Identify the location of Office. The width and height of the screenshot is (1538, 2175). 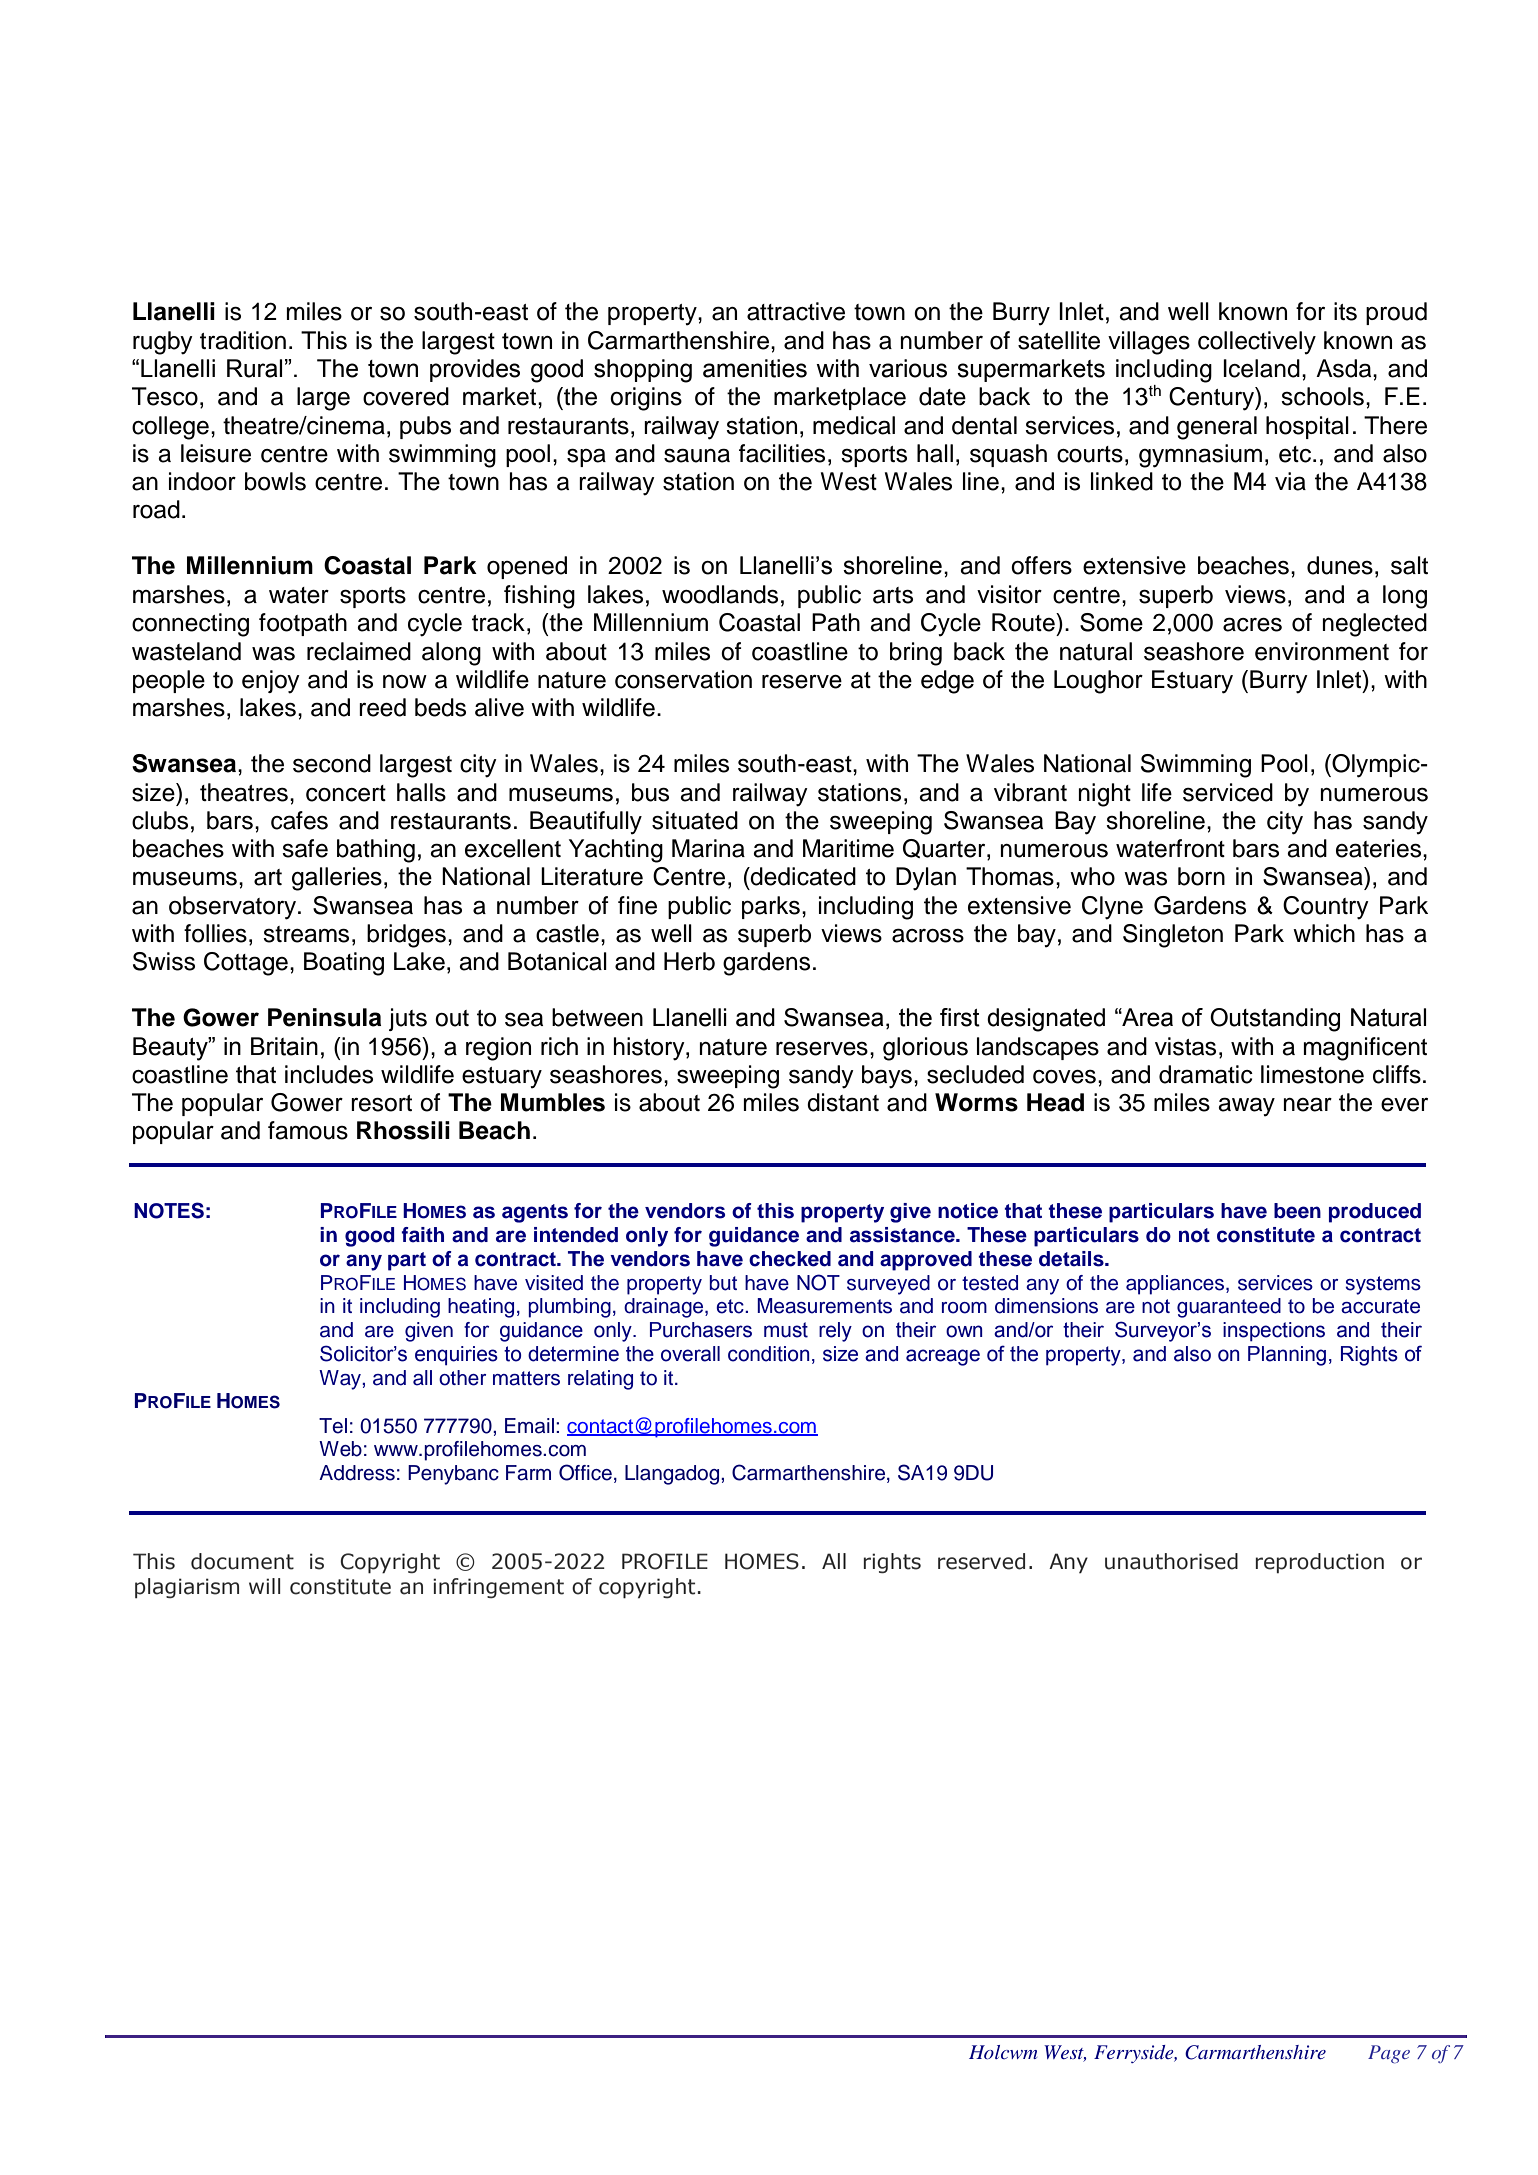
(585, 1472).
